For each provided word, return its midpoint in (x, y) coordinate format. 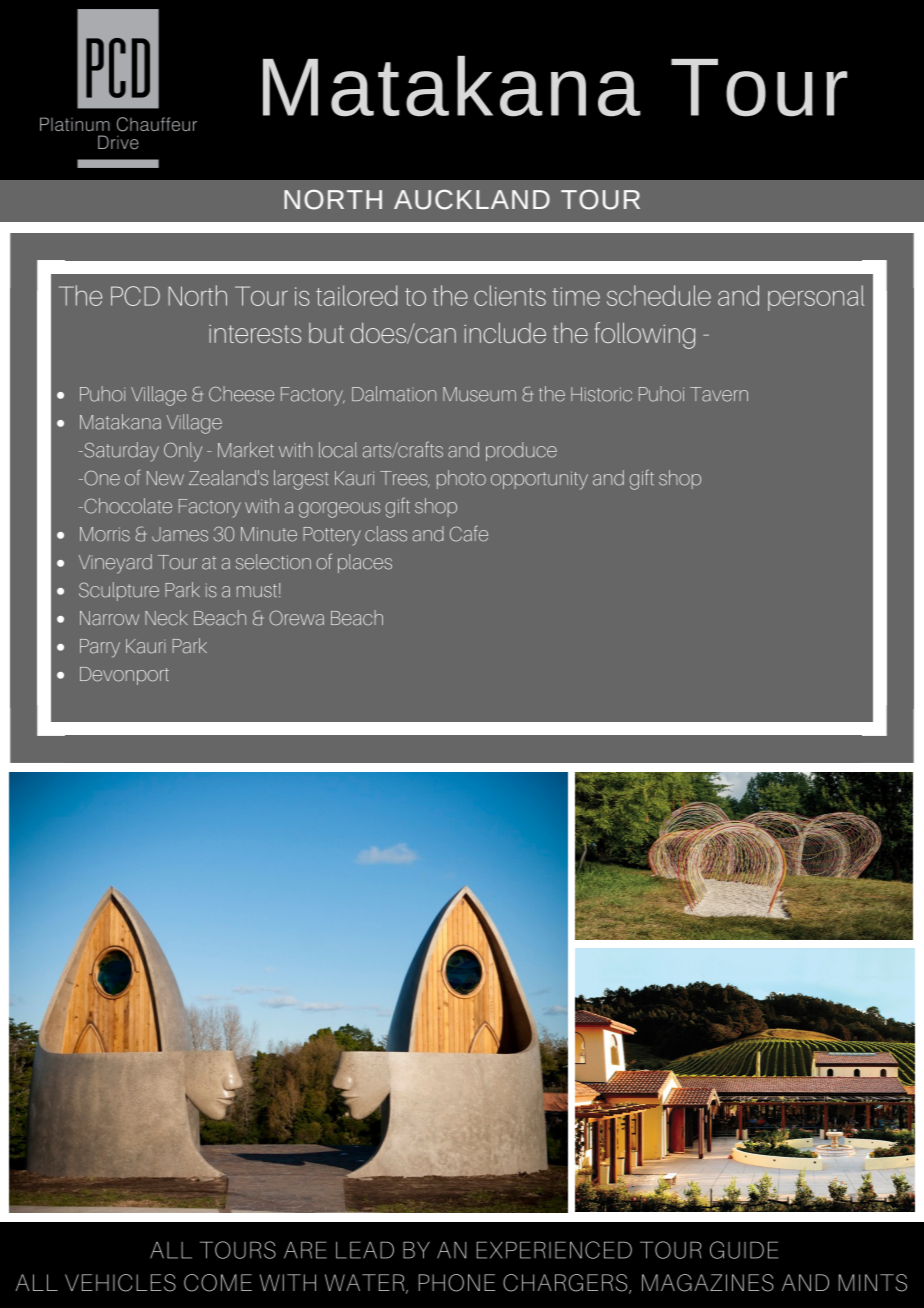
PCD (135, 296)
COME (218, 1283)
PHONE (457, 1283)
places (365, 563)
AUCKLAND (472, 200)
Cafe (469, 533)
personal (816, 298)
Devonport (124, 676)
